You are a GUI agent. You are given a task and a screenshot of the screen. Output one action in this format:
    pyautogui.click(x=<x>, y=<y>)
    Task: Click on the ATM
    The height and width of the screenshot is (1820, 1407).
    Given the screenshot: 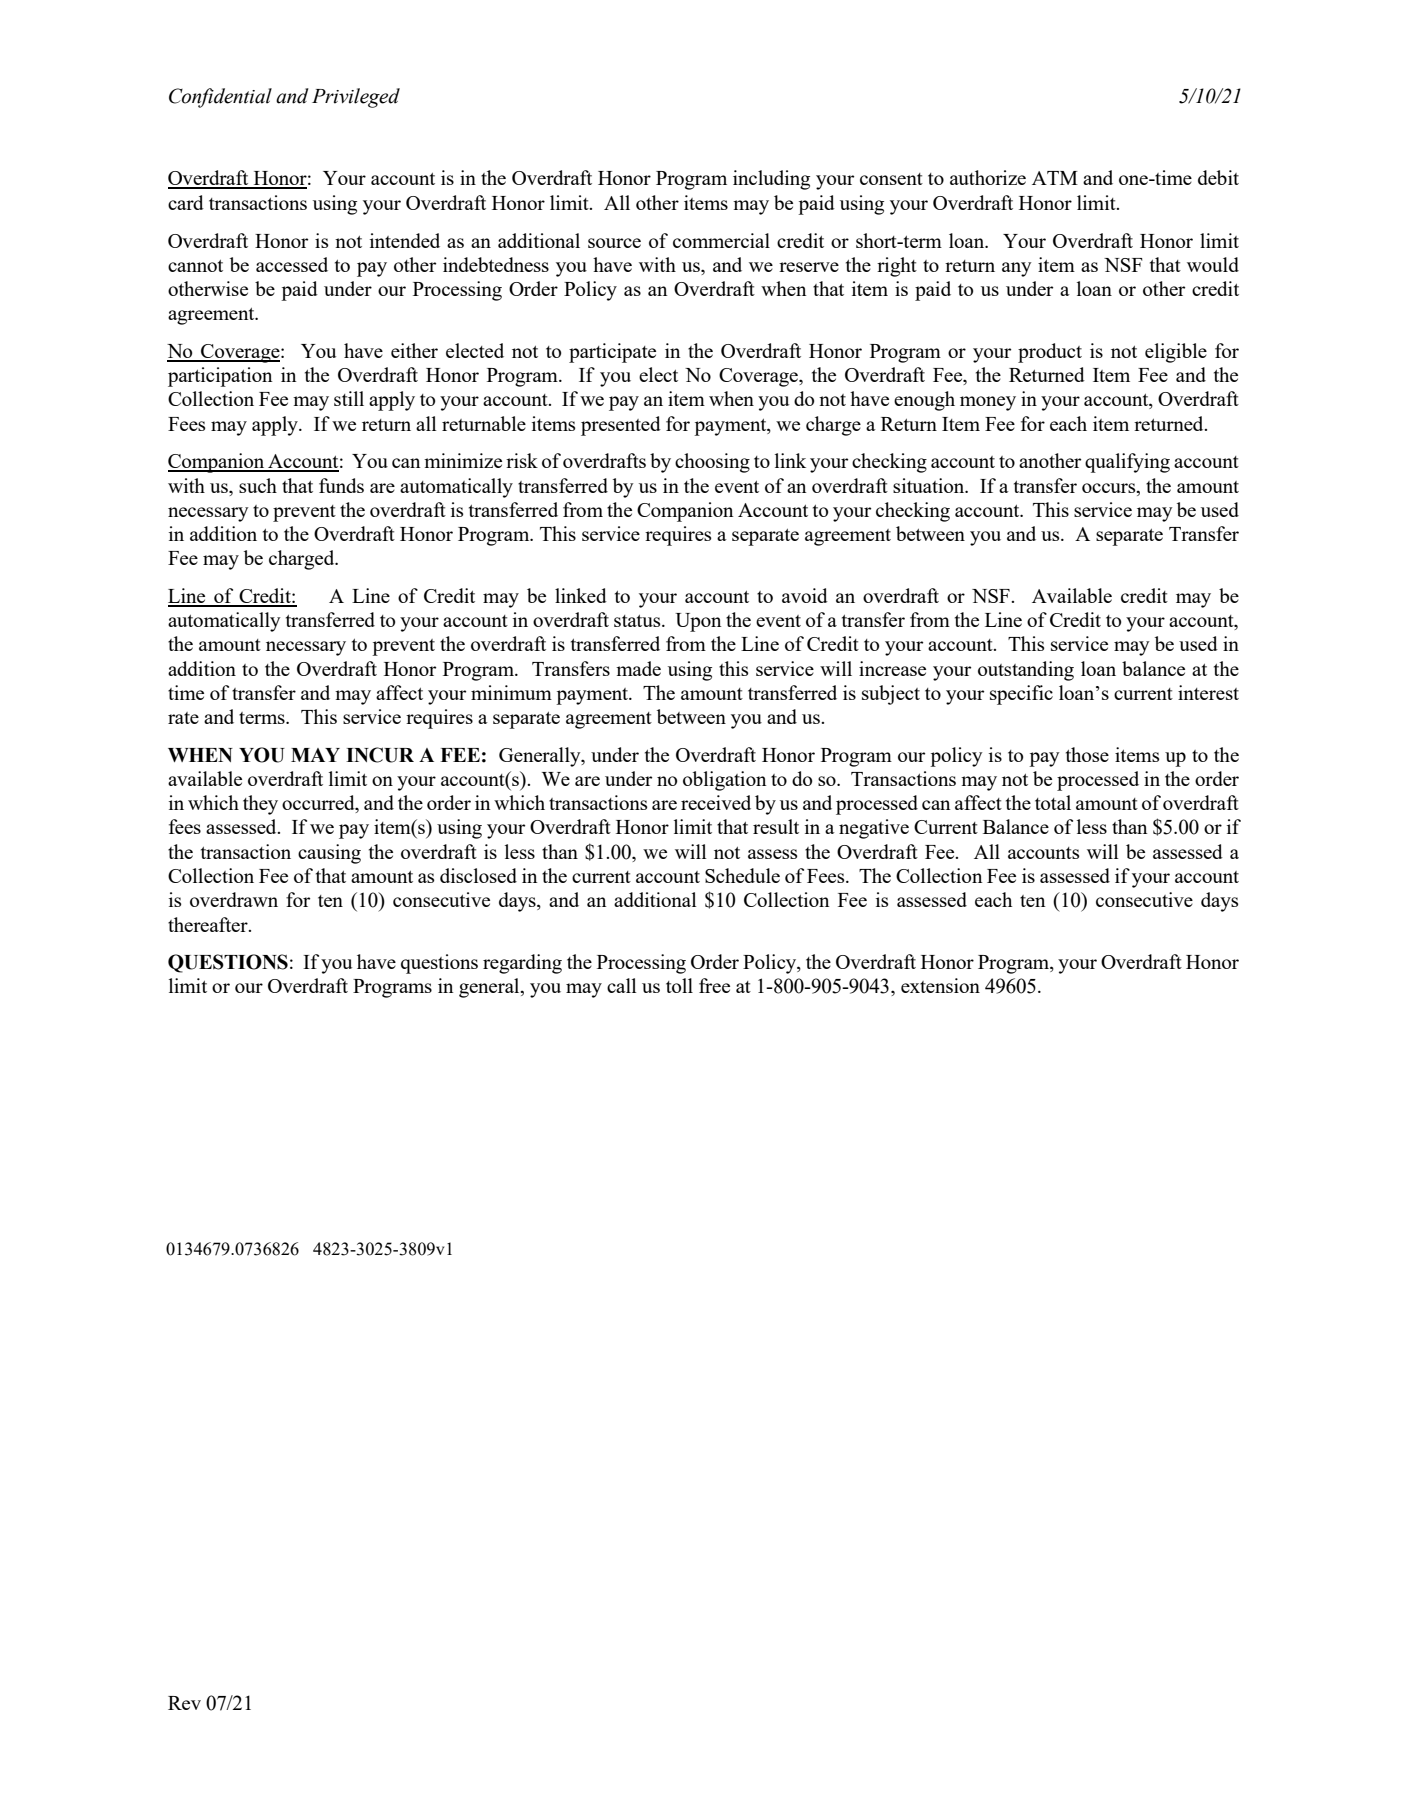 What is the action you would take?
    pyautogui.click(x=1055, y=178)
